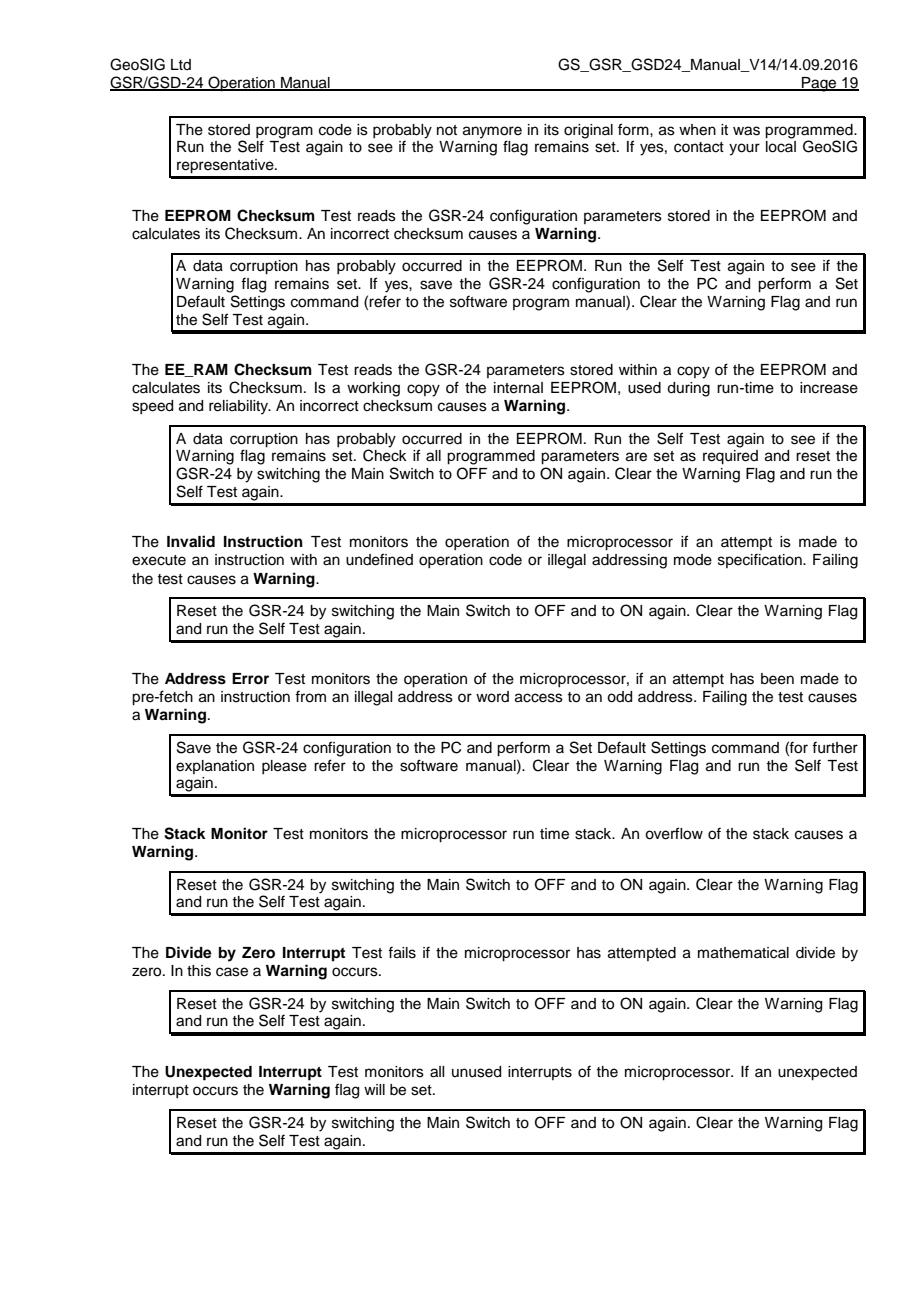 The image size is (924, 1308). Describe the element at coordinates (232, 972) in the page. I see `case` at that location.
